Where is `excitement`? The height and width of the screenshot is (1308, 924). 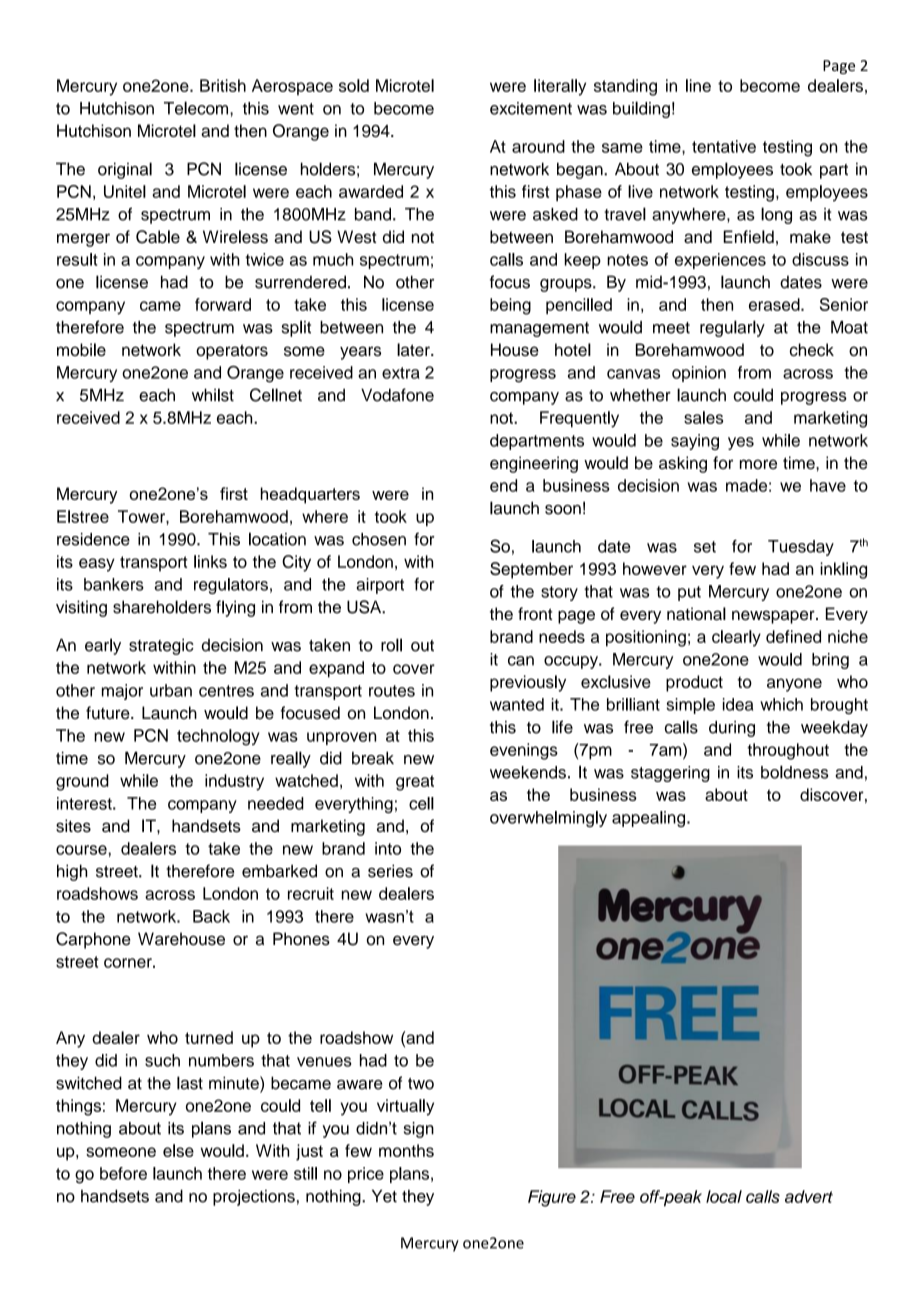
excitement is located at coordinates (531, 108).
